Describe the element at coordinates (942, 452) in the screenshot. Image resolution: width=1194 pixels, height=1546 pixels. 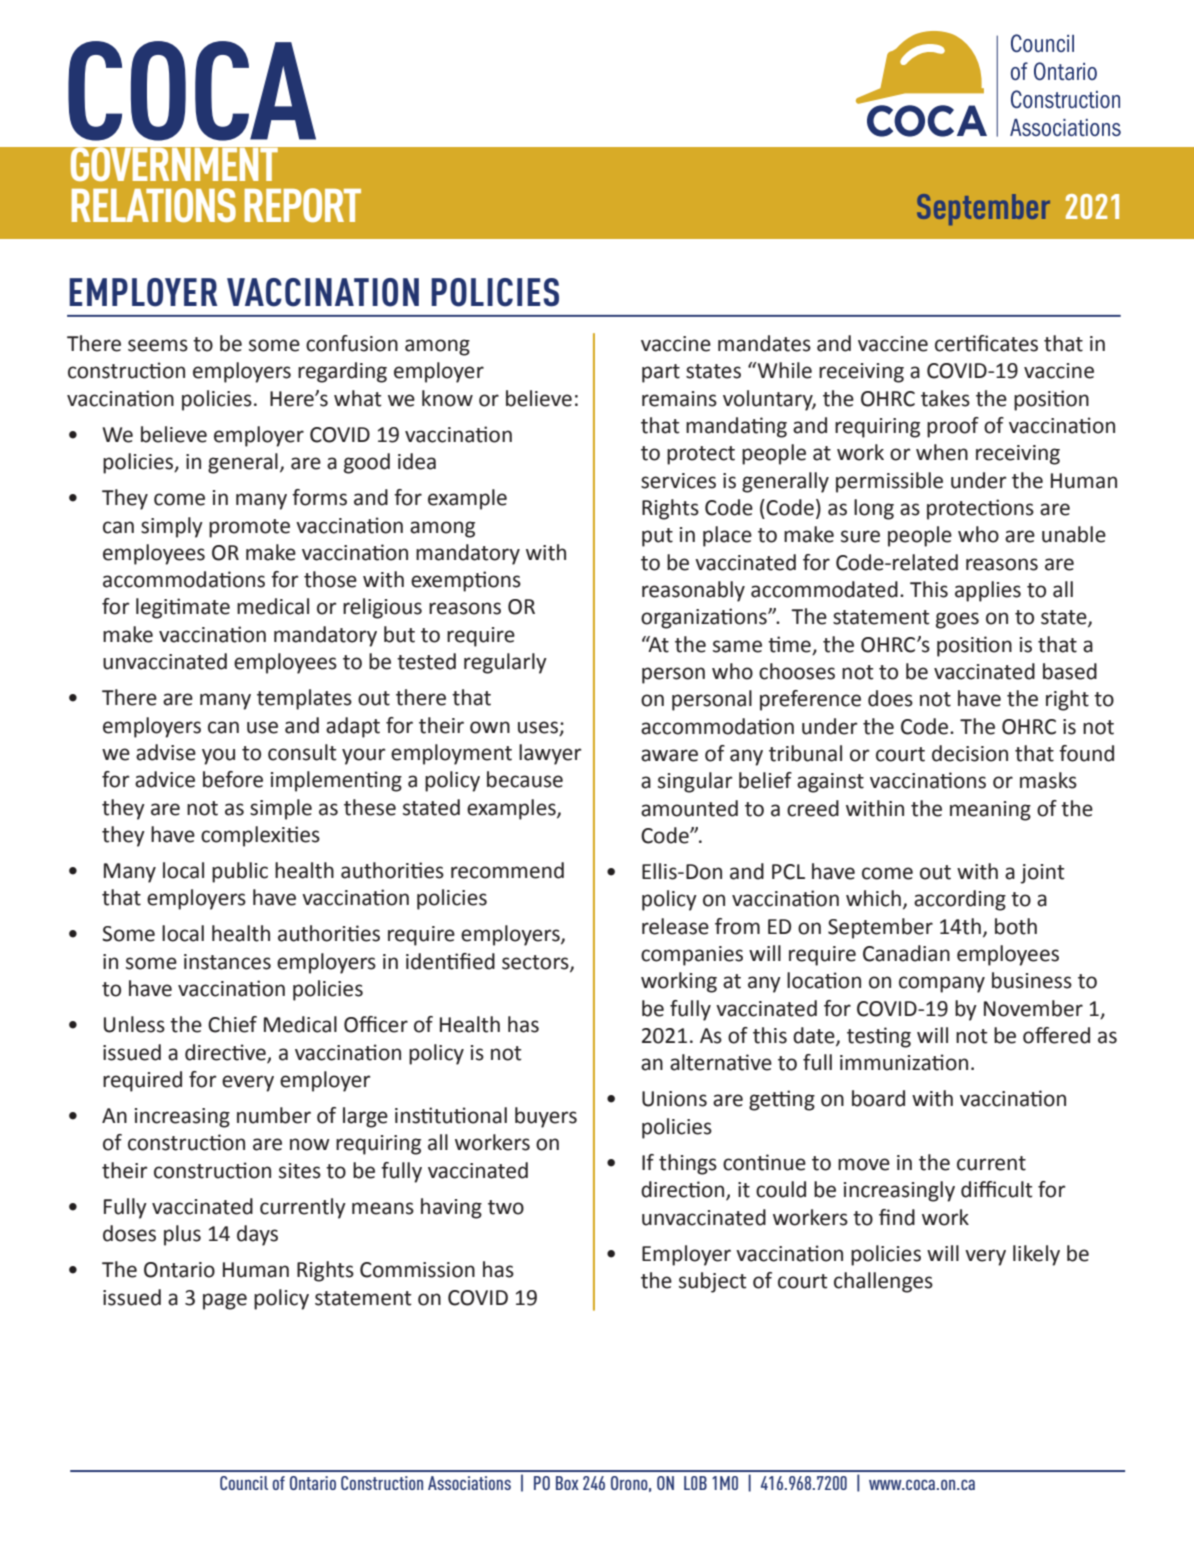
I see `when` at that location.
